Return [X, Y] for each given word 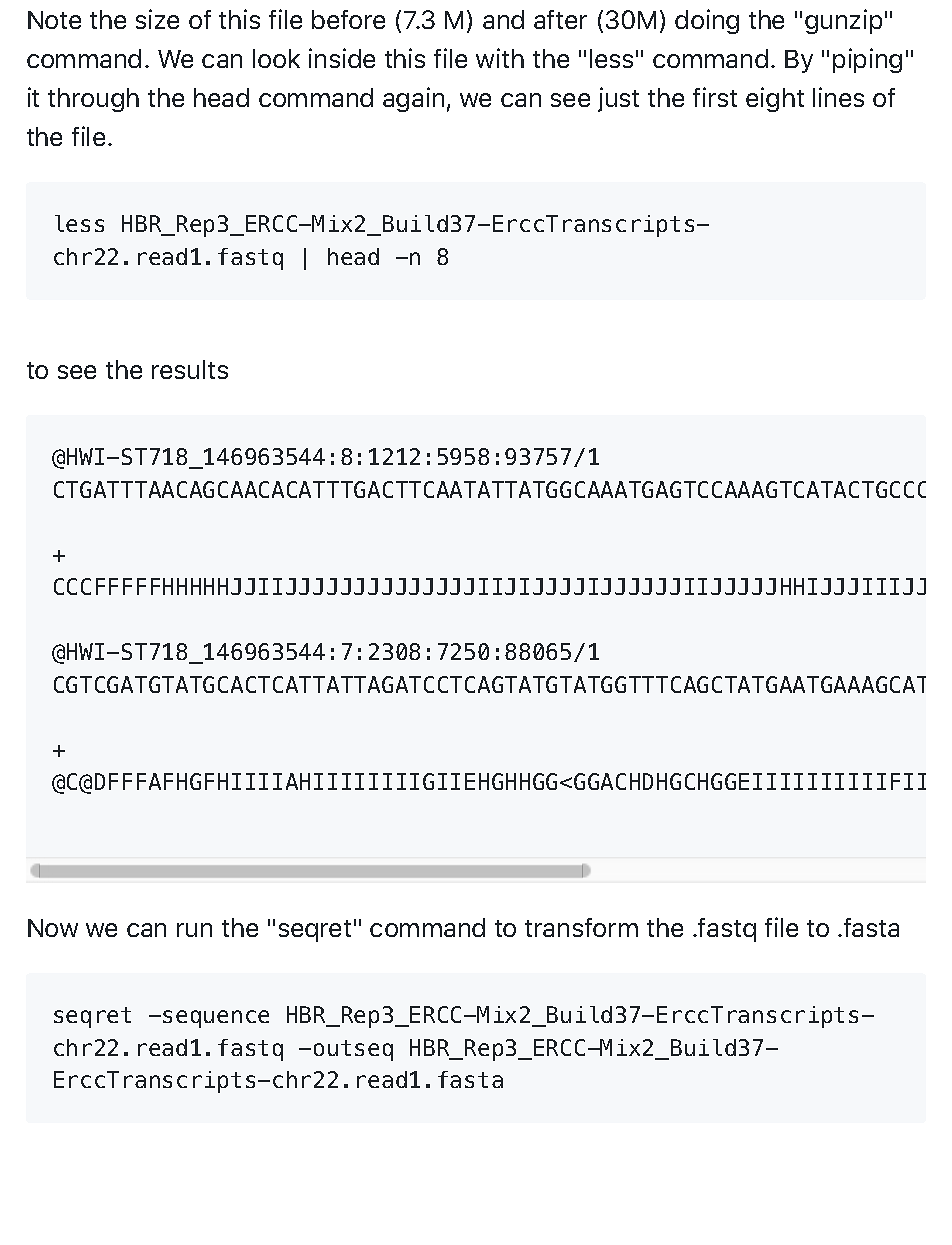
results [190, 369]
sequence [216, 1019]
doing [707, 21]
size [157, 19]
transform [581, 927]
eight [775, 99]
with [500, 58]
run [194, 930]
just [618, 99]
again [413, 99]
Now [53, 928]
